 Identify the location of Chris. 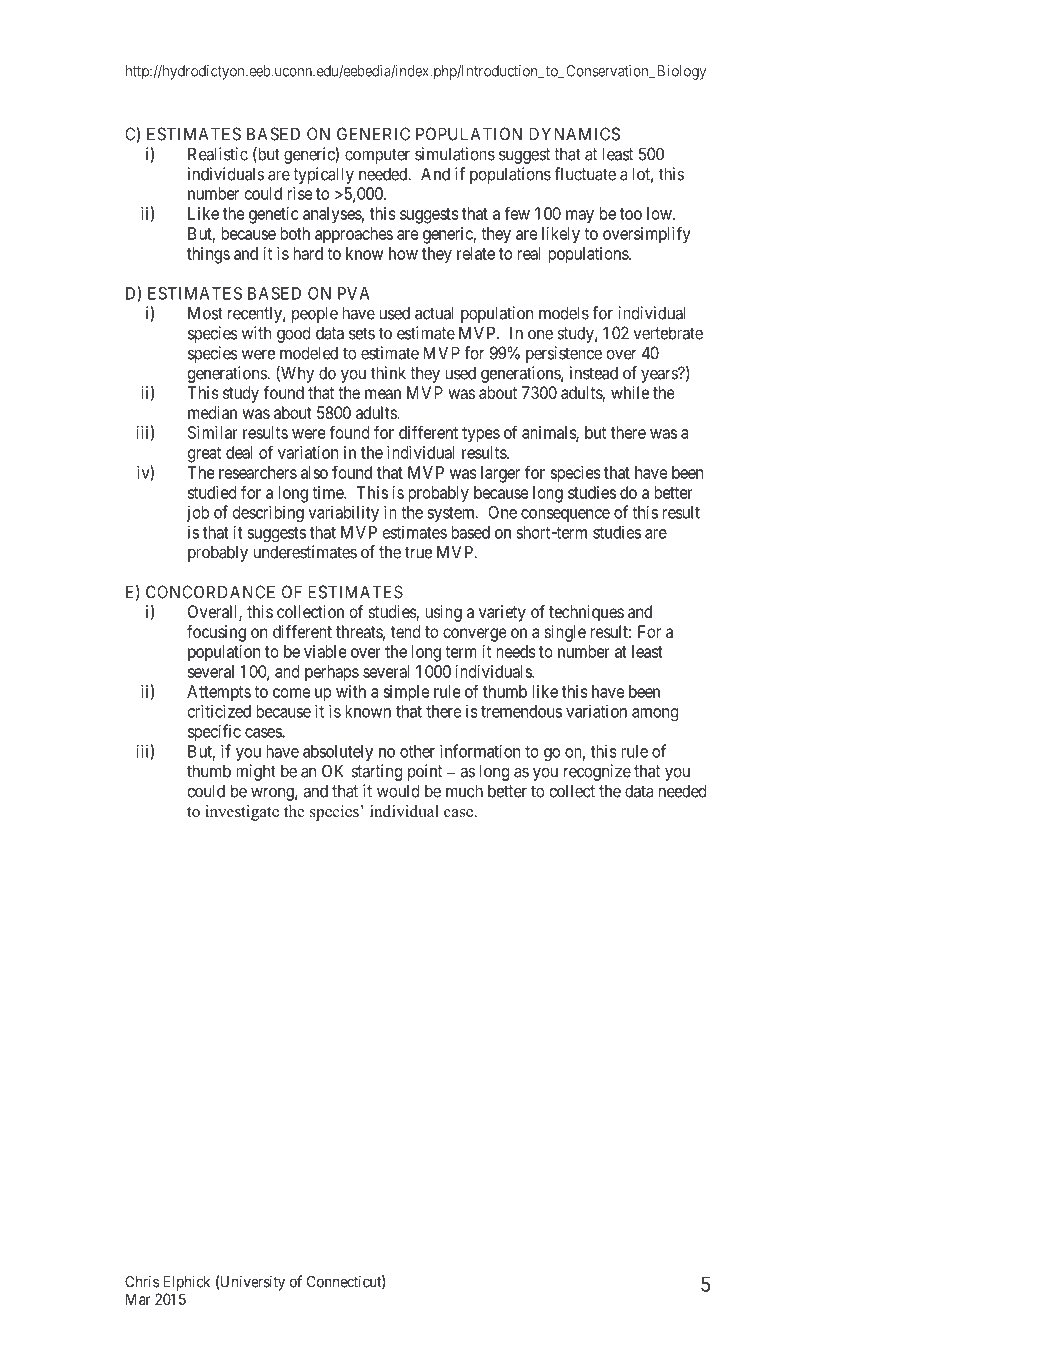
(142, 1281).
